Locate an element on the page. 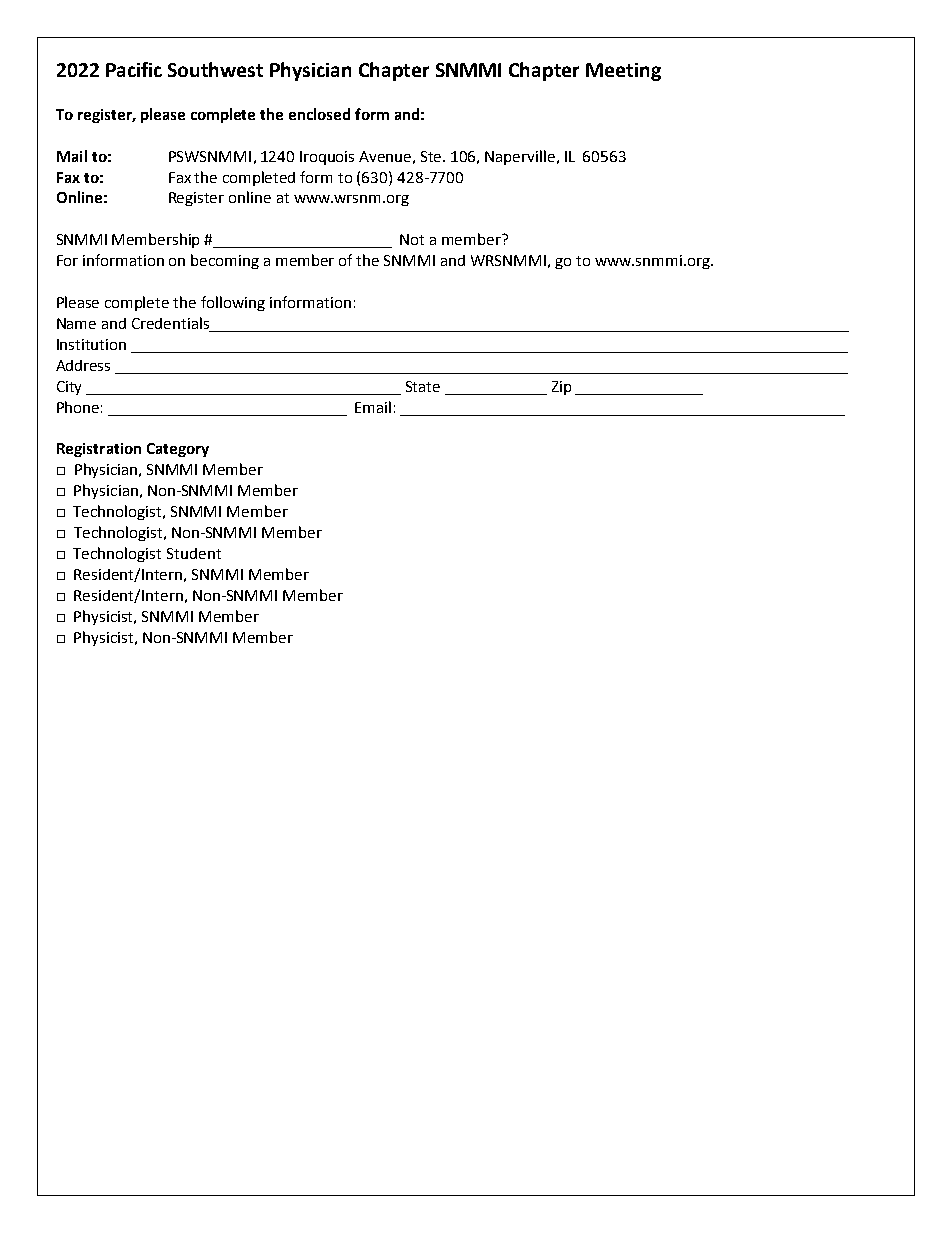 Image resolution: width=952 pixels, height=1233 pixels. Pacific is located at coordinates (134, 69).
